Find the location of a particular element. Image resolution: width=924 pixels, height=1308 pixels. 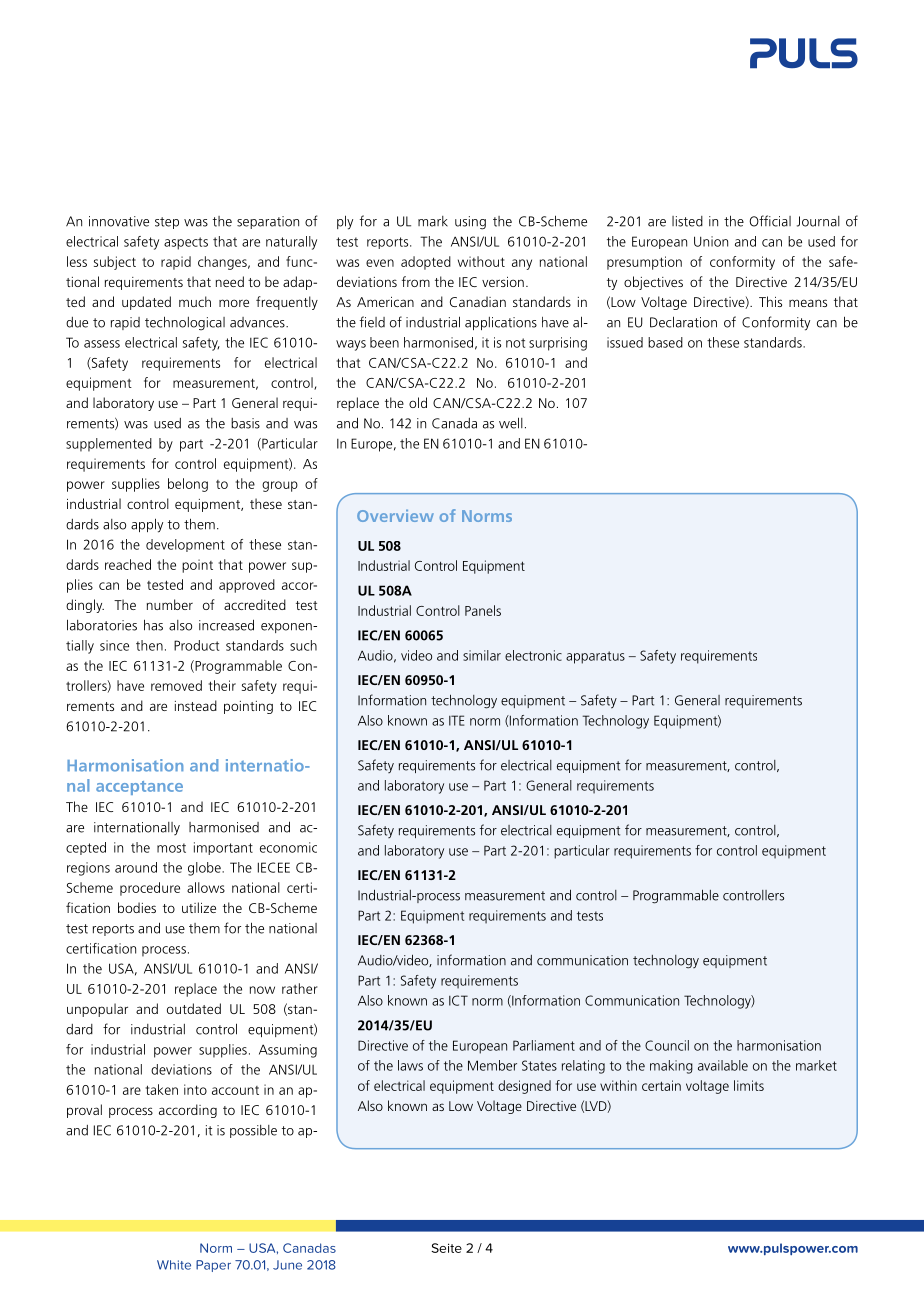

instead is located at coordinates (196, 705).
